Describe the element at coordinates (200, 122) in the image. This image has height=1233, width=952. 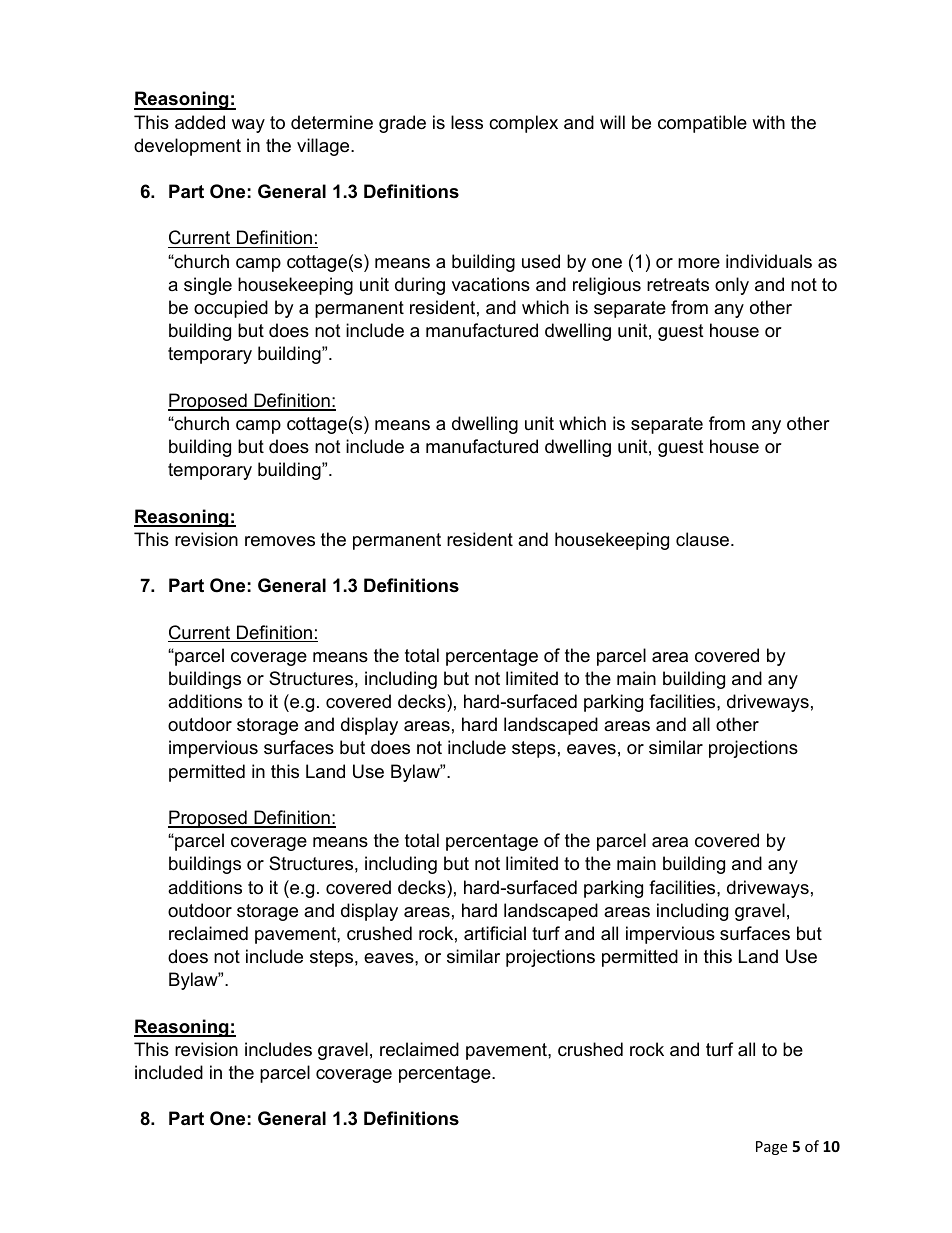
I see `added` at that location.
